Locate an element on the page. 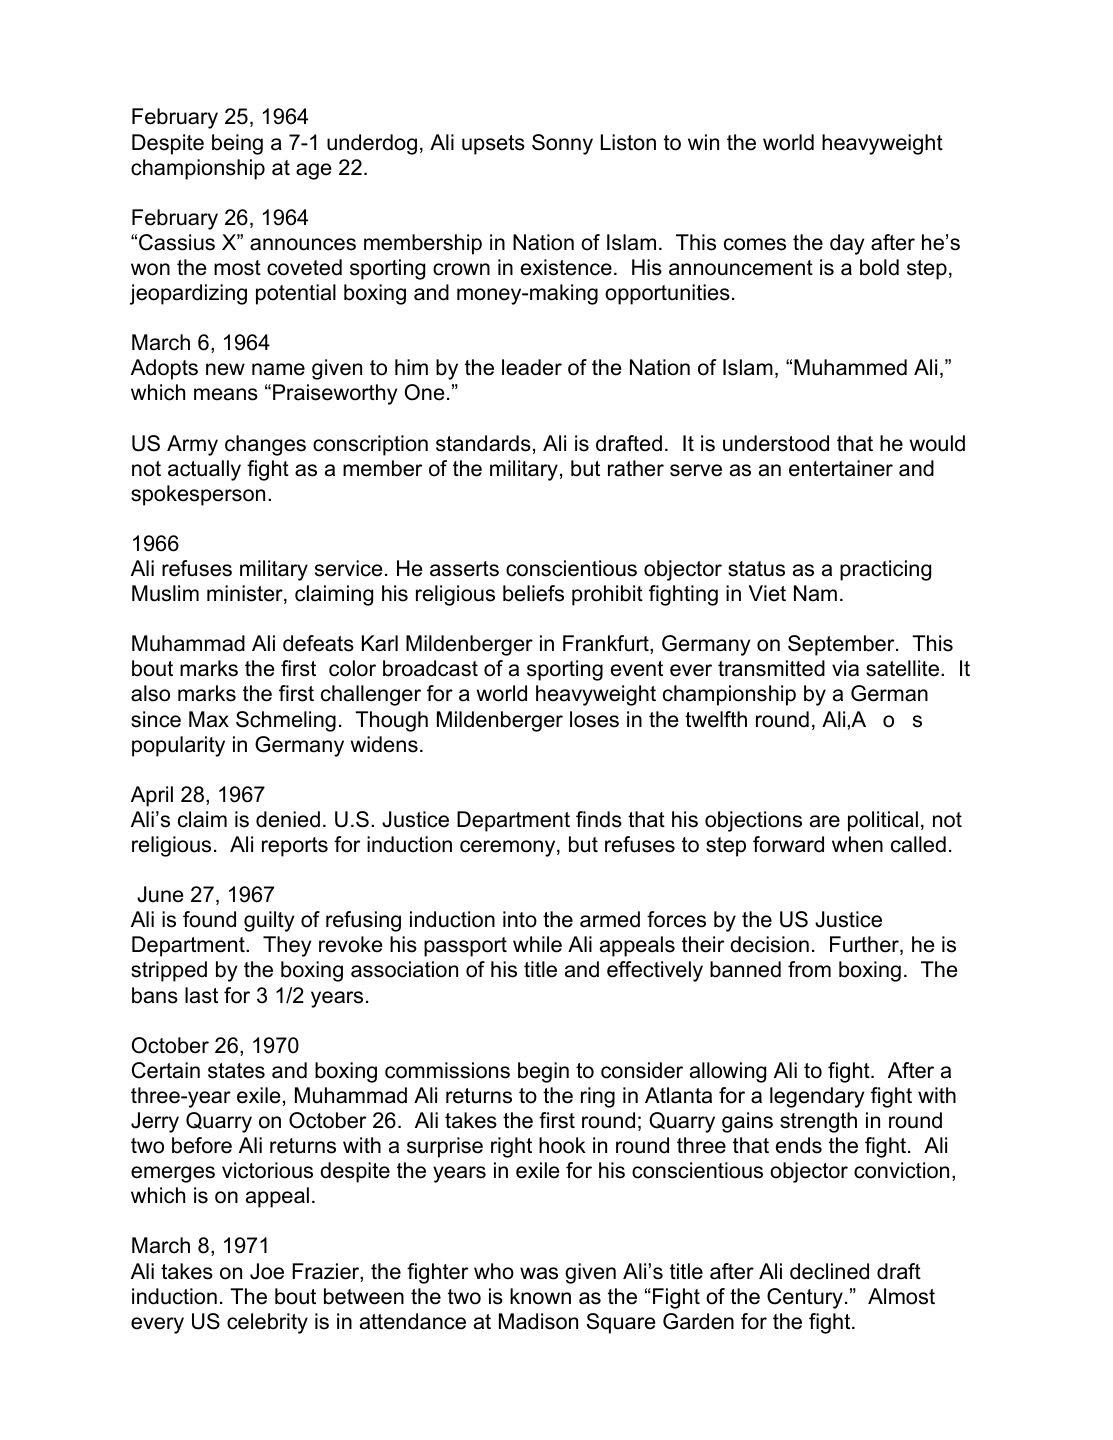 The height and width of the image is (1440, 1113). declined is located at coordinates (829, 1271).
